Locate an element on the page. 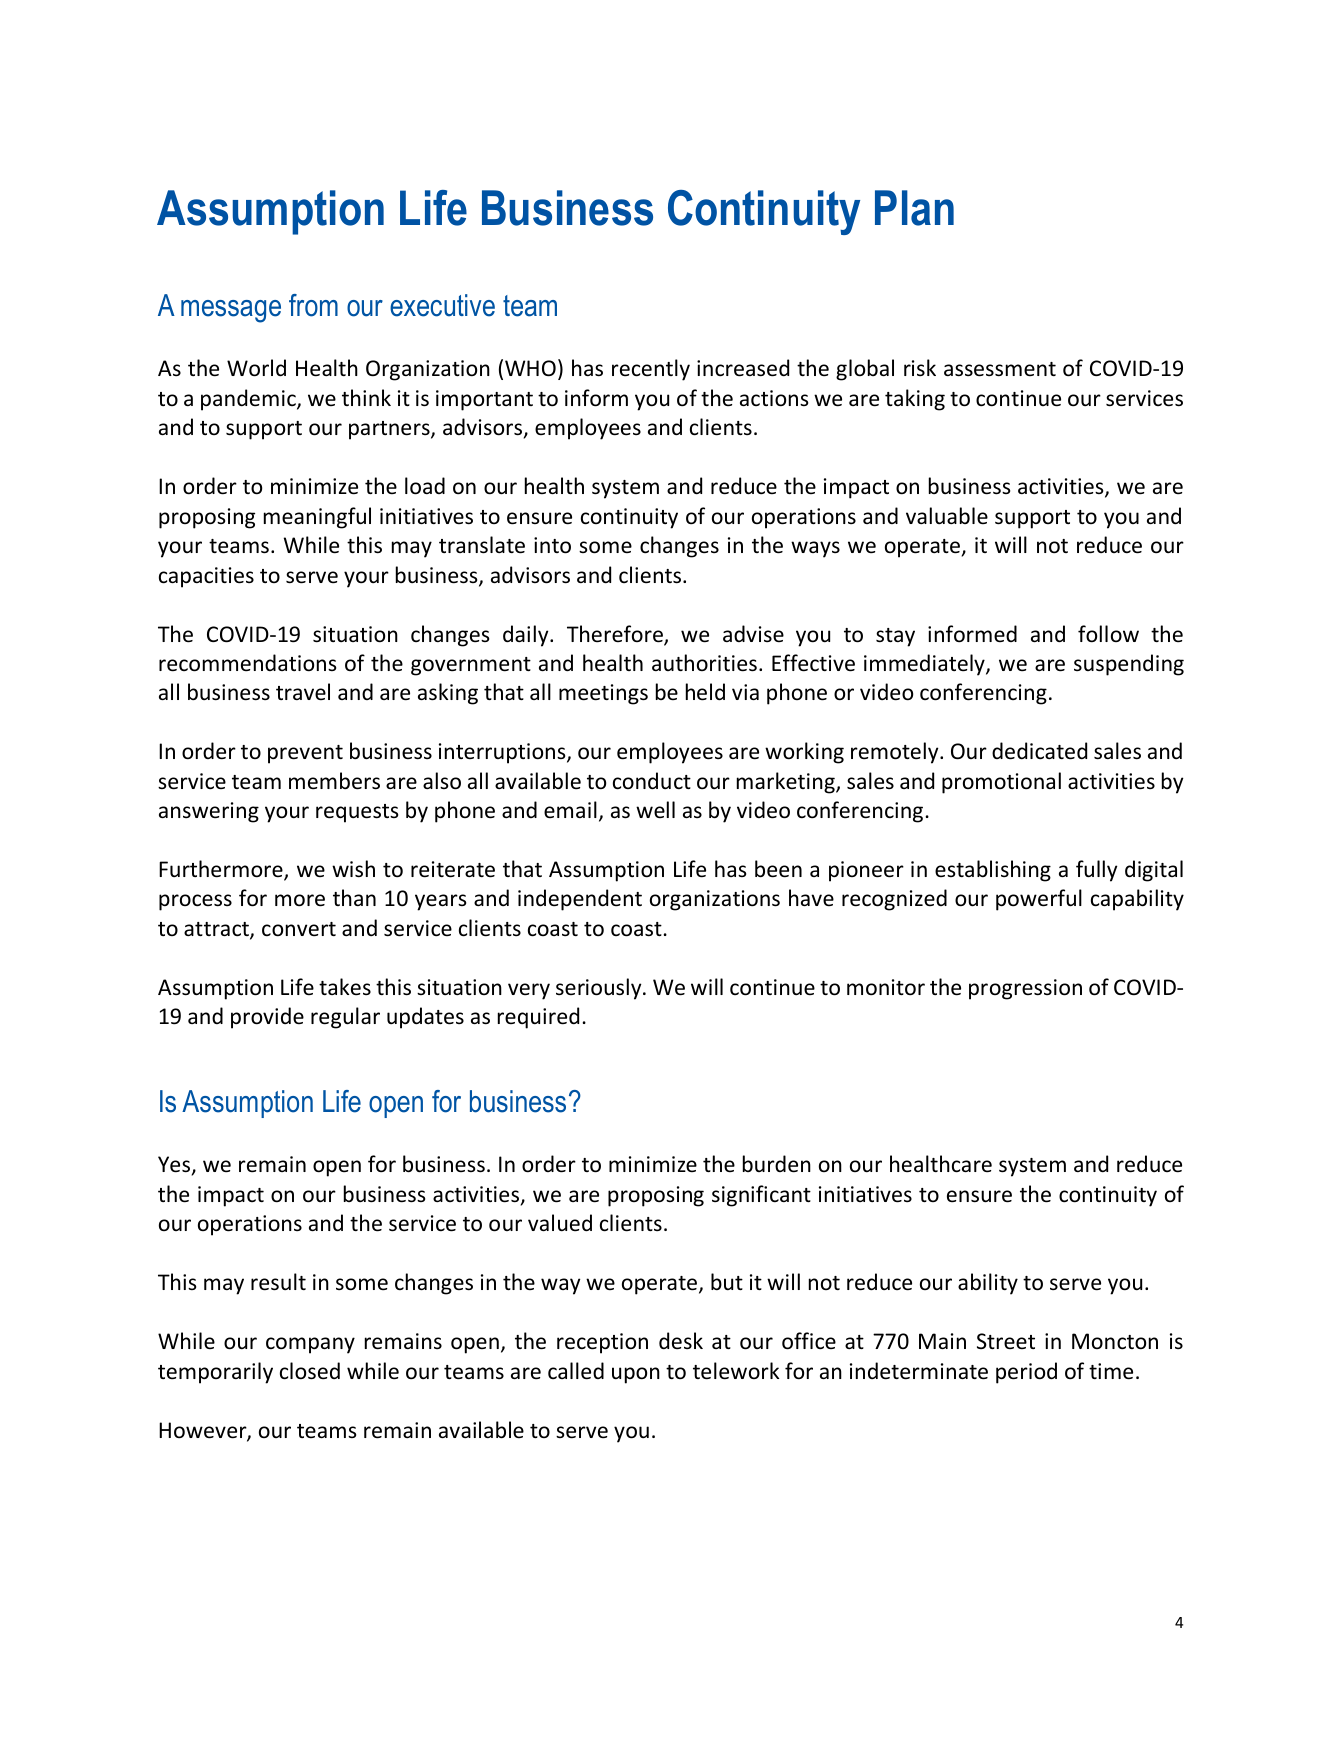 The height and width of the document is (1737, 1342). company is located at coordinates (310, 1345).
